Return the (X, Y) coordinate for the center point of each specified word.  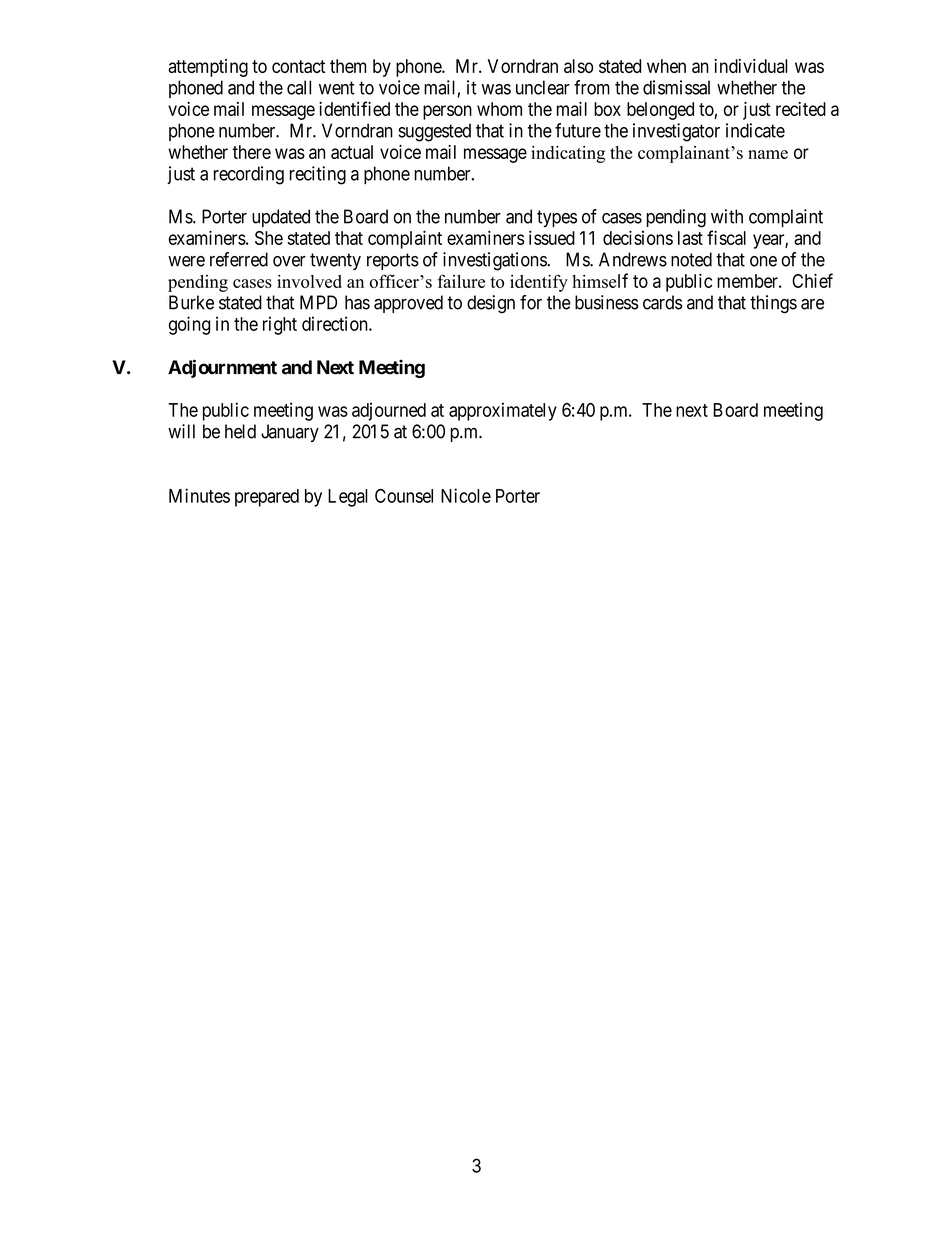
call (299, 87)
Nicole (466, 495)
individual (751, 66)
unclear (543, 87)
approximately (503, 411)
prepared (267, 498)
